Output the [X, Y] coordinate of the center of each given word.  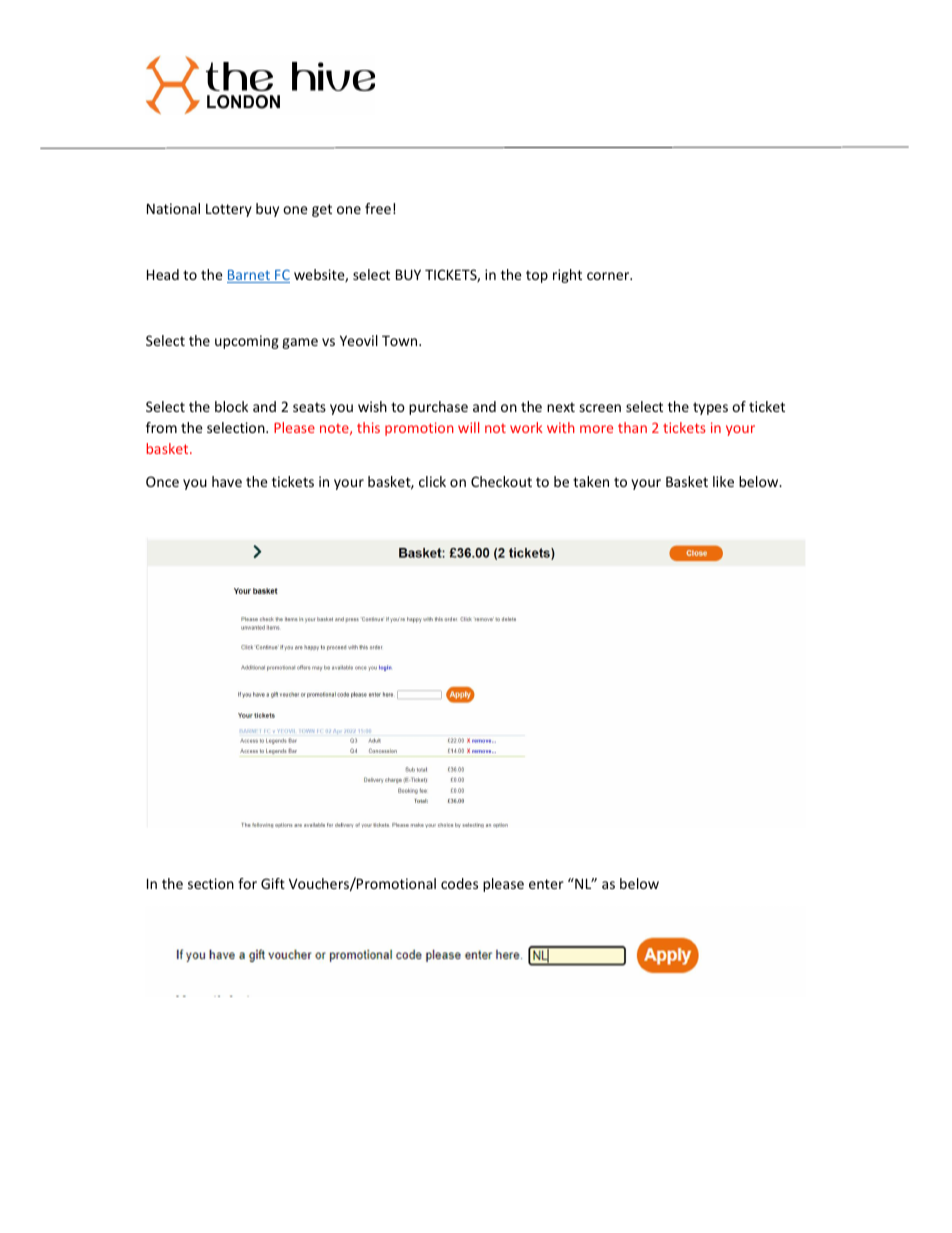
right [567, 276]
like [723, 481]
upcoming [247, 342]
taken [591, 481]
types [710, 408]
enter [546, 884]
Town [401, 340]
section [211, 883]
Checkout [501, 481]
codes [459, 883]
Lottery [229, 210]
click [432, 481]
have [227, 481]
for [247, 883]
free [378, 208]
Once [162, 481]
